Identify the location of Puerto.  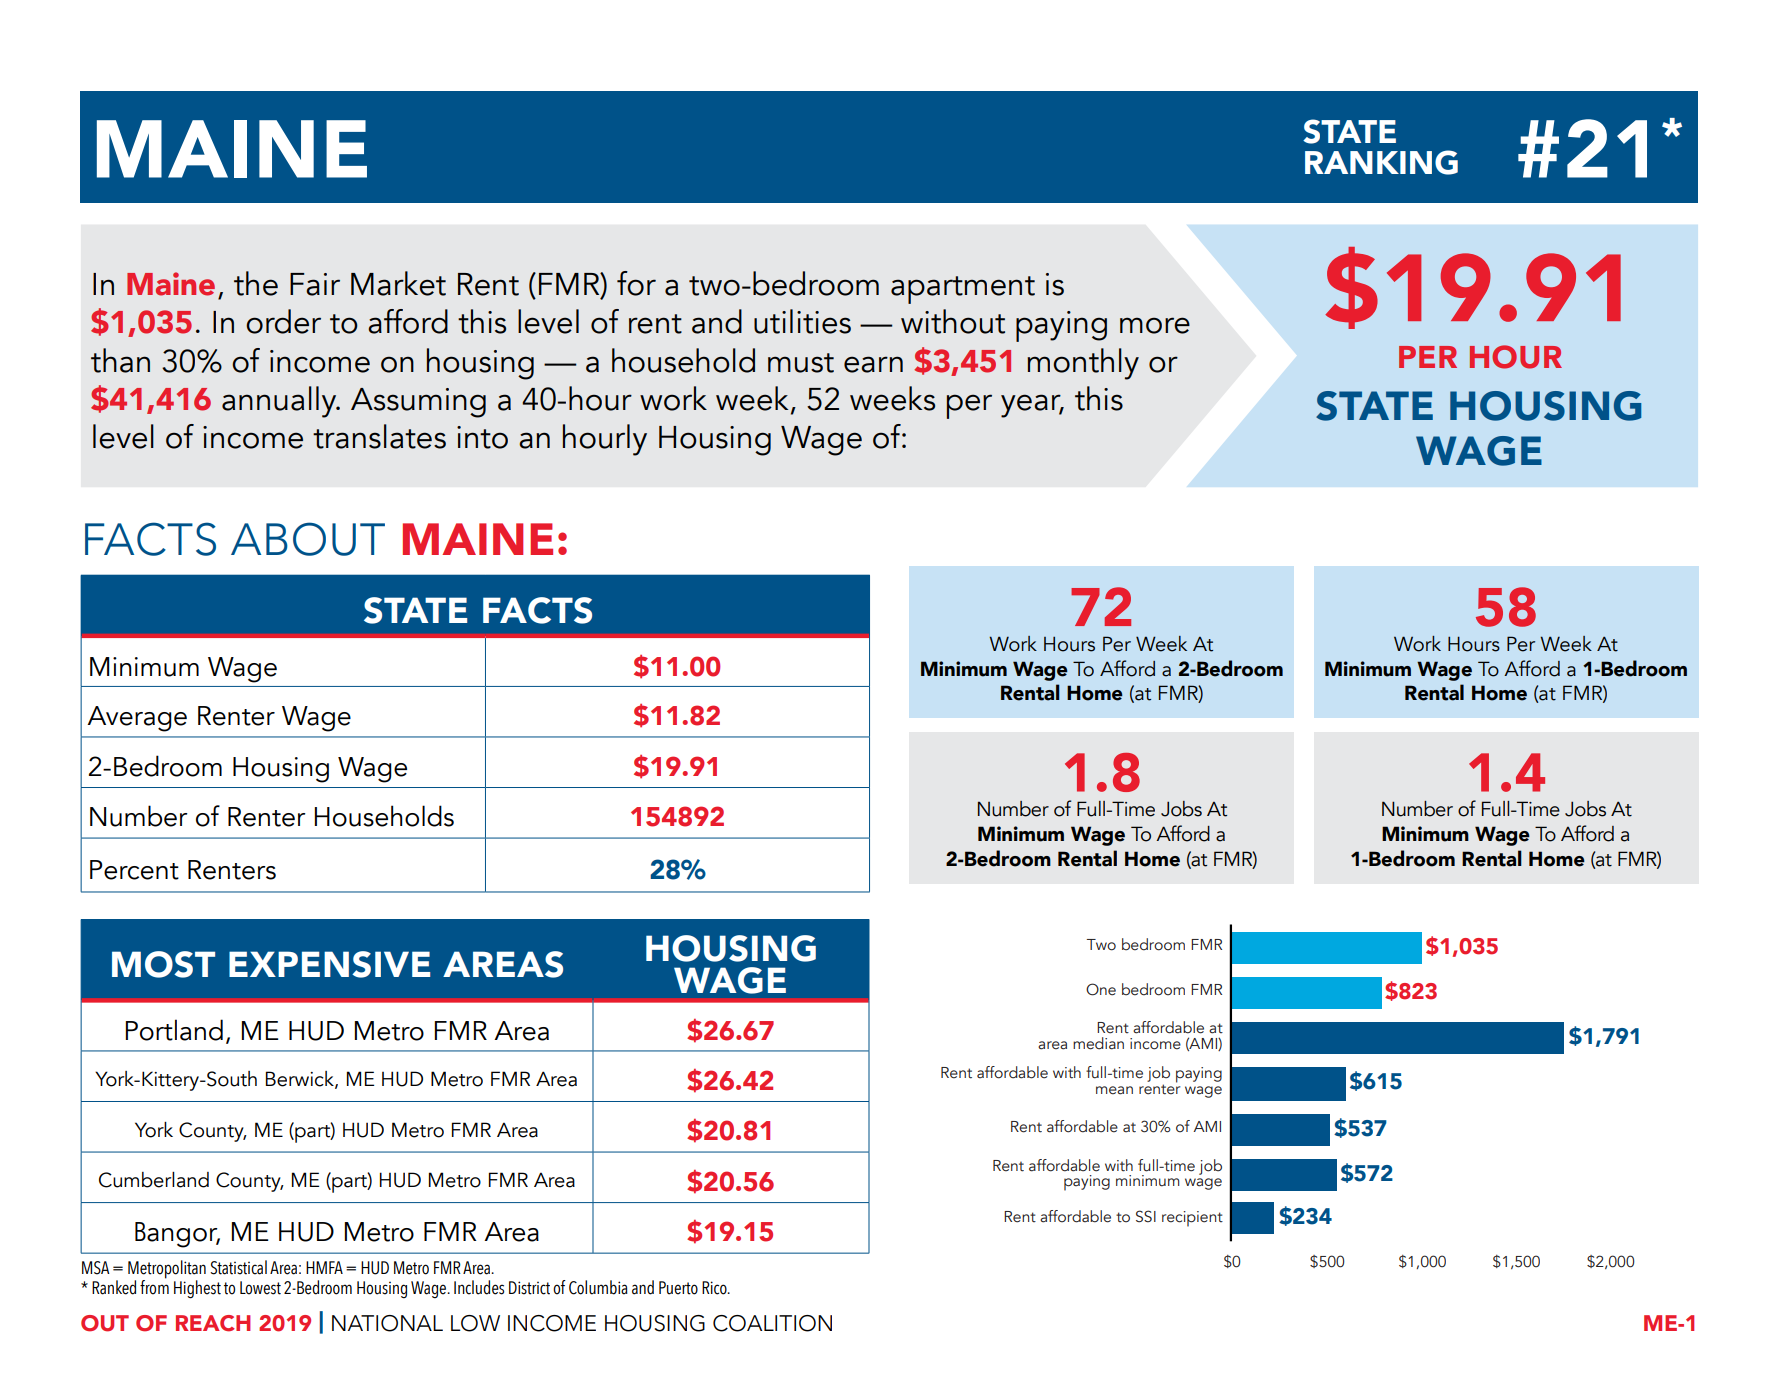
(678, 1288).
